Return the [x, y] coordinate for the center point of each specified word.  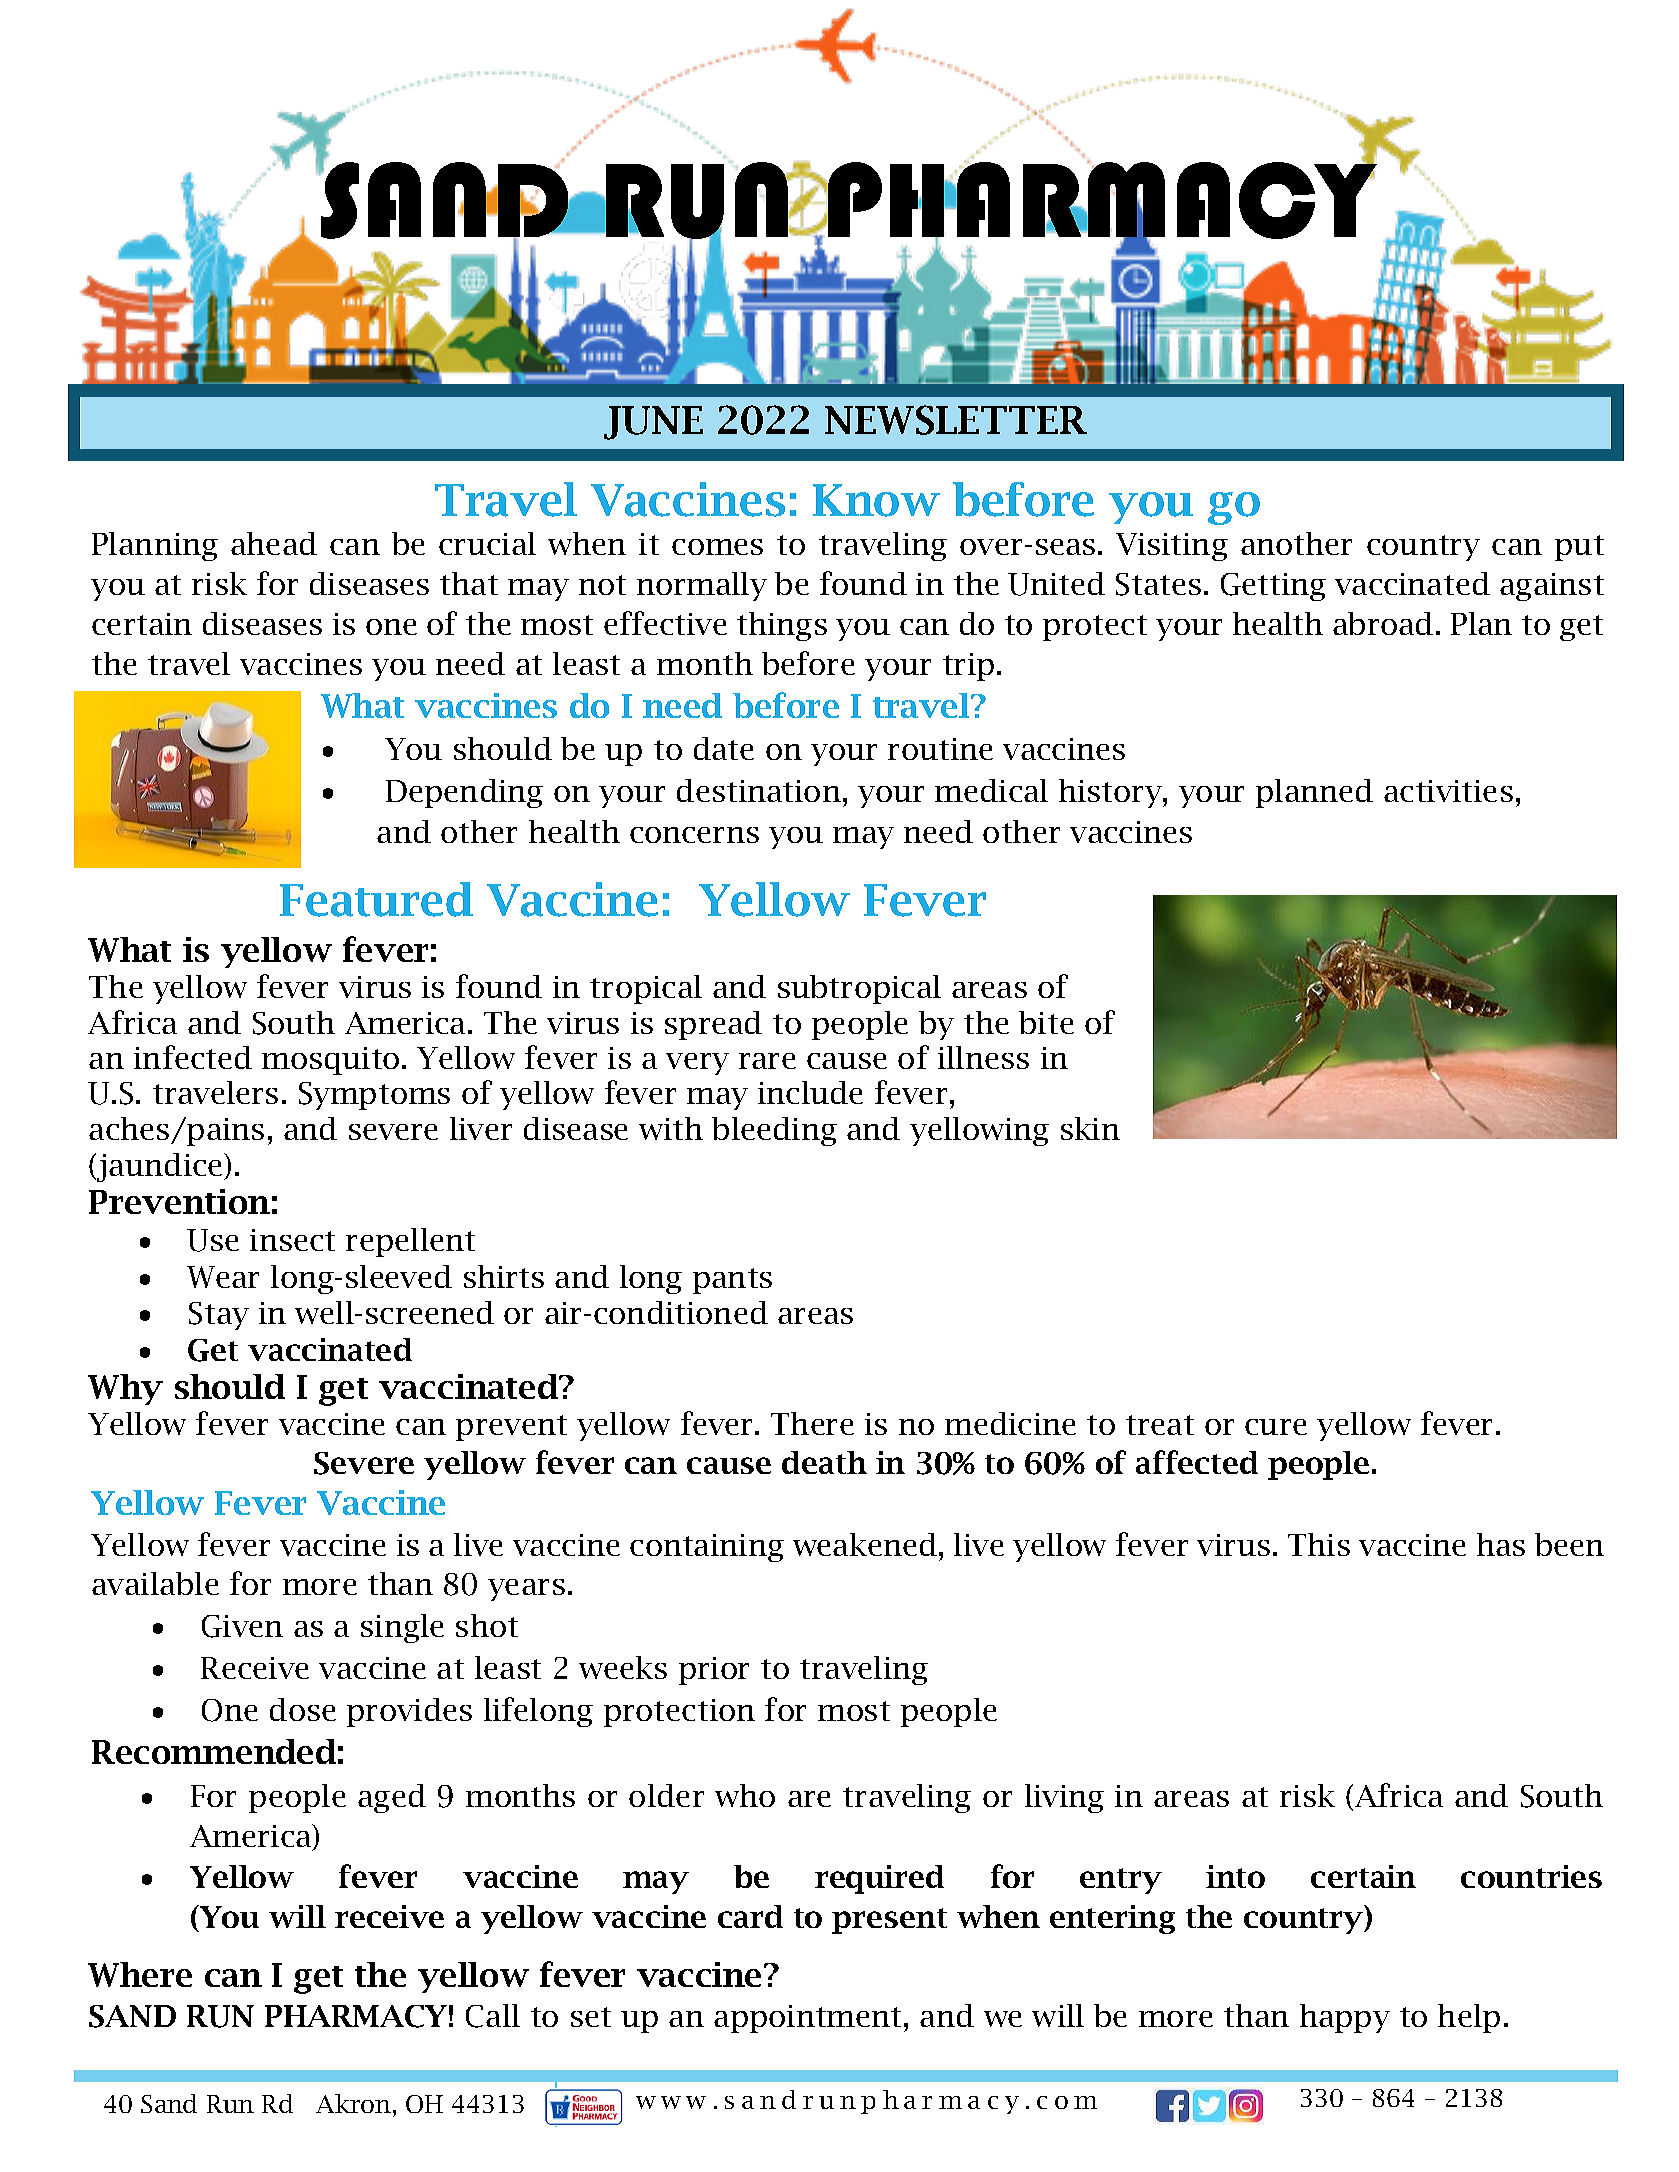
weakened [866, 1544]
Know [876, 500]
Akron [355, 2103]
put [1579, 548]
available [155, 1583]
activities [1448, 791]
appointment [807, 2019]
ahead [274, 543]
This [1319, 1544]
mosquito [330, 1061]
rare [767, 1061]
